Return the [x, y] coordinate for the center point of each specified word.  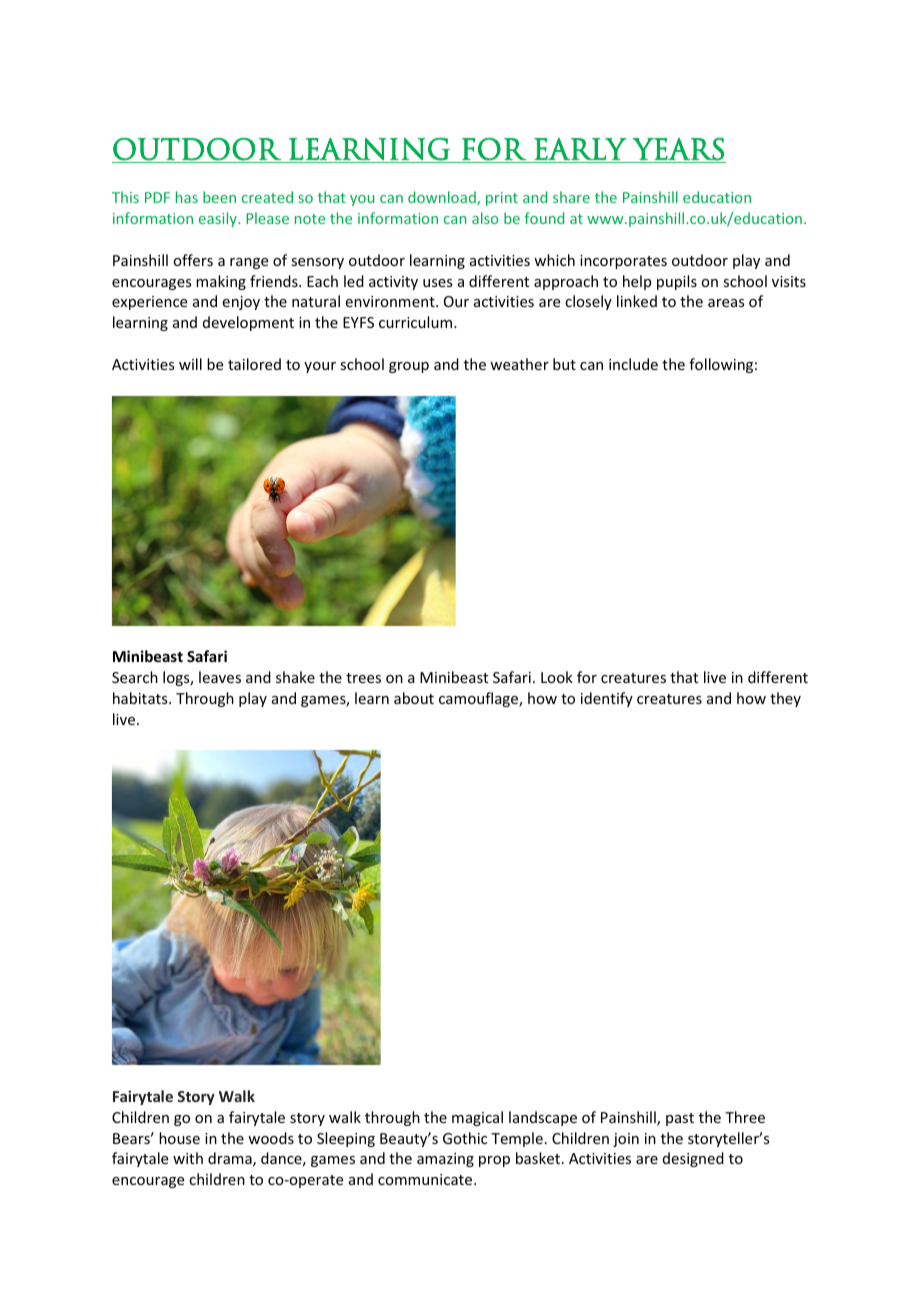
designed [693, 1159]
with [188, 1158]
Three [745, 1117]
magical [477, 1118]
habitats [141, 698]
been [219, 197]
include [633, 364]
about [414, 698]
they [785, 699]
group [409, 367]
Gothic [465, 1138]
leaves [220, 677]
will [190, 364]
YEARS [678, 150]
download [443, 198]
